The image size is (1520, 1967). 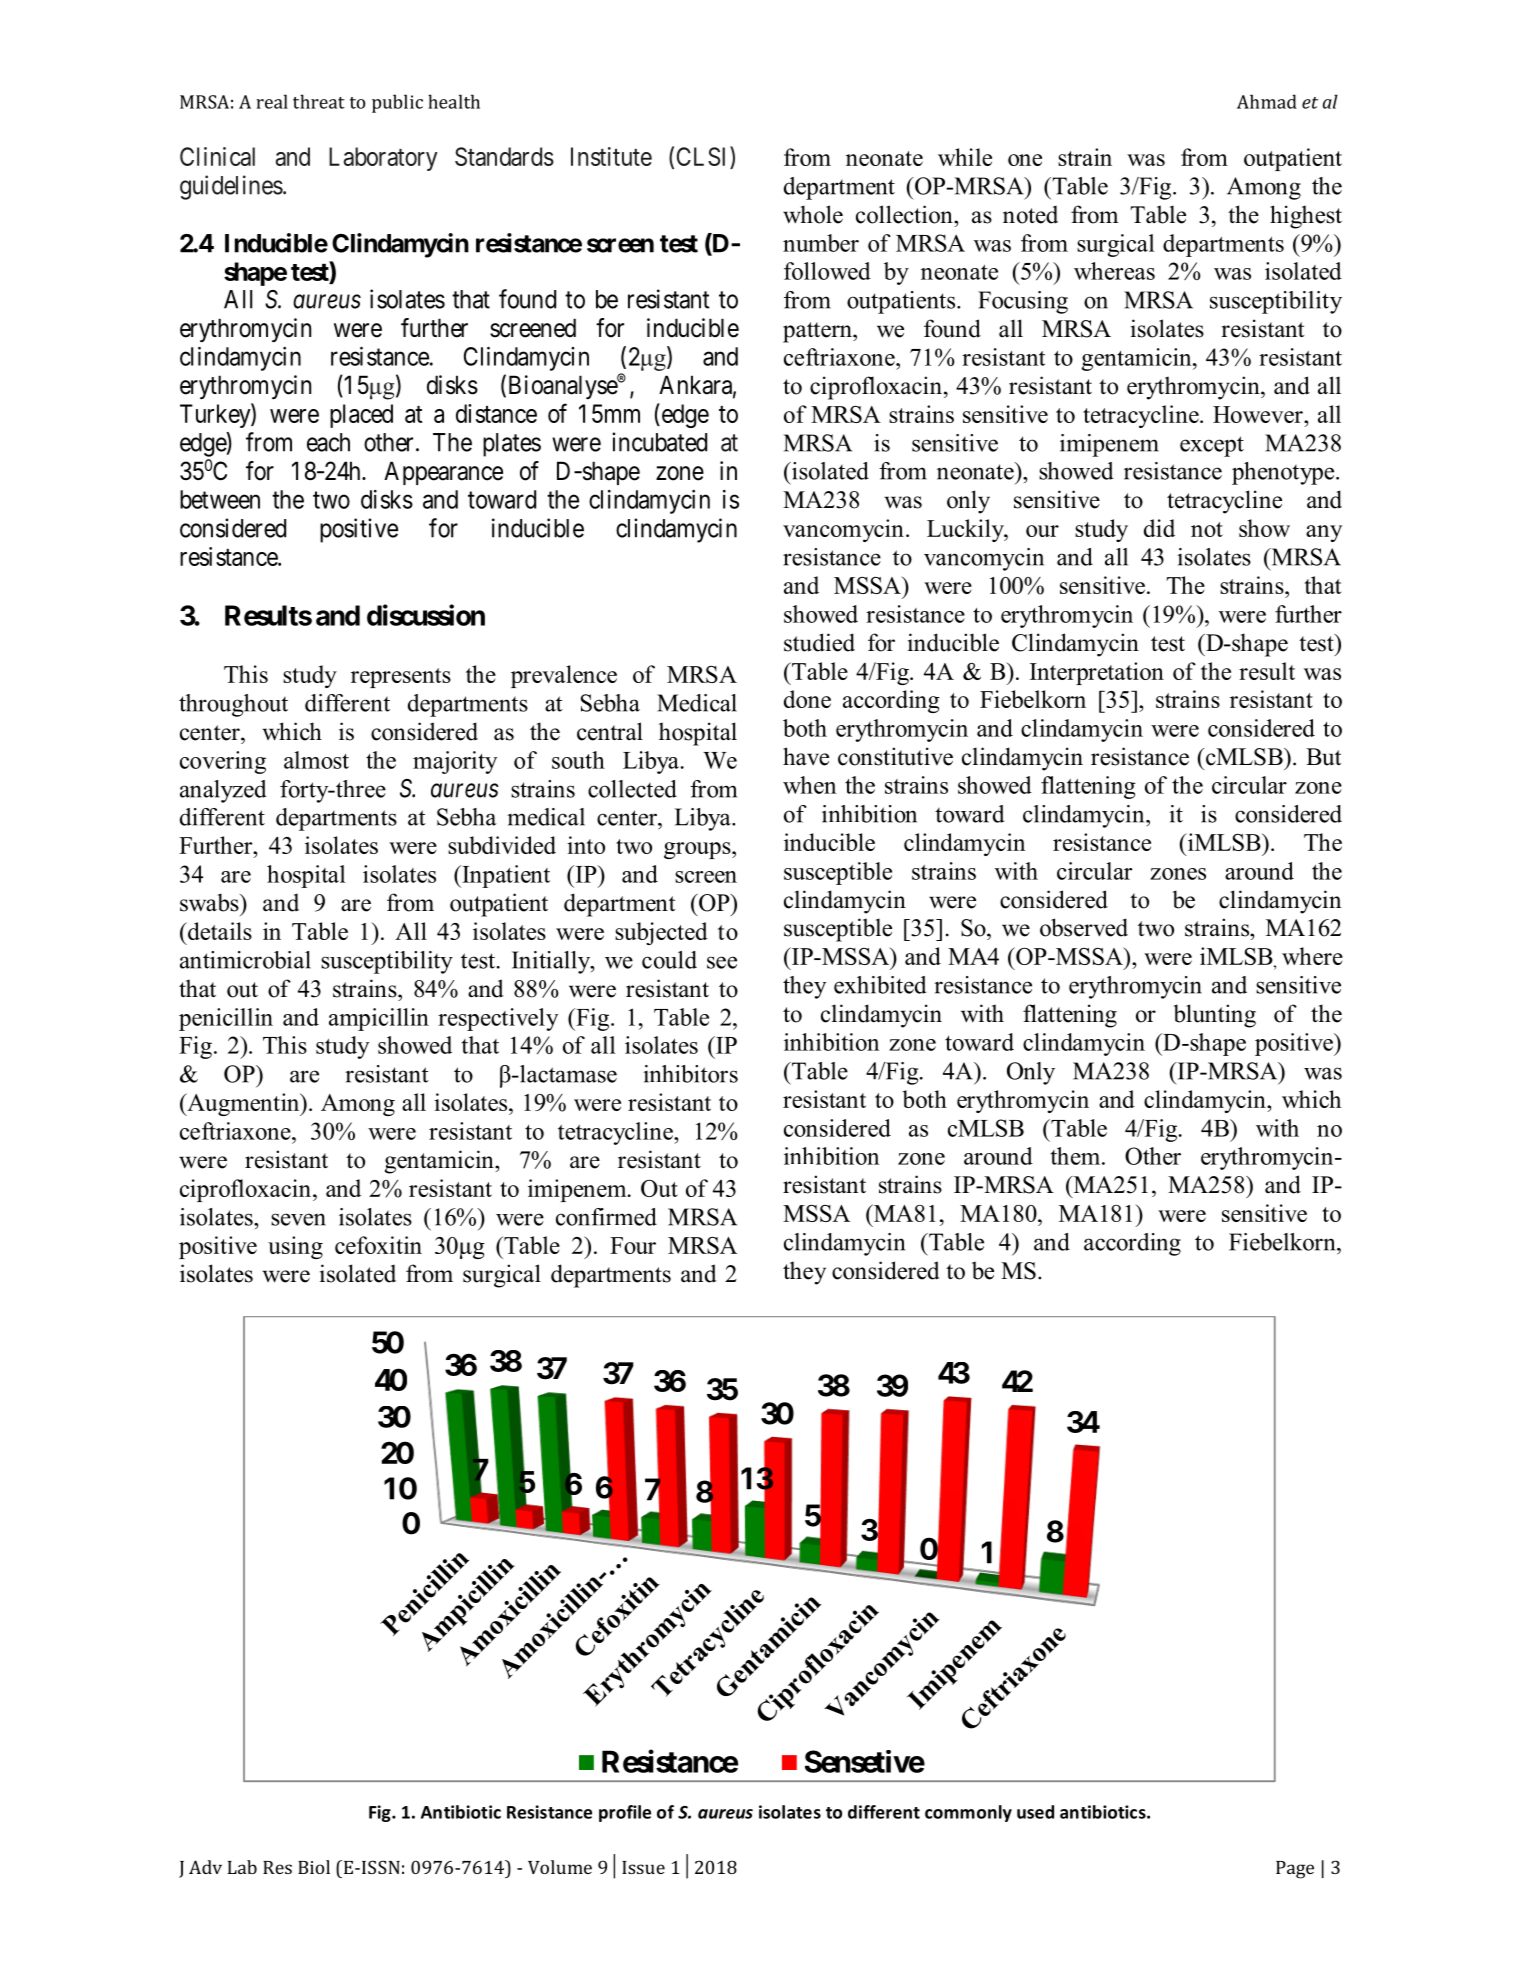 What do you see at coordinates (807, 699) in the screenshot?
I see `done` at bounding box center [807, 699].
